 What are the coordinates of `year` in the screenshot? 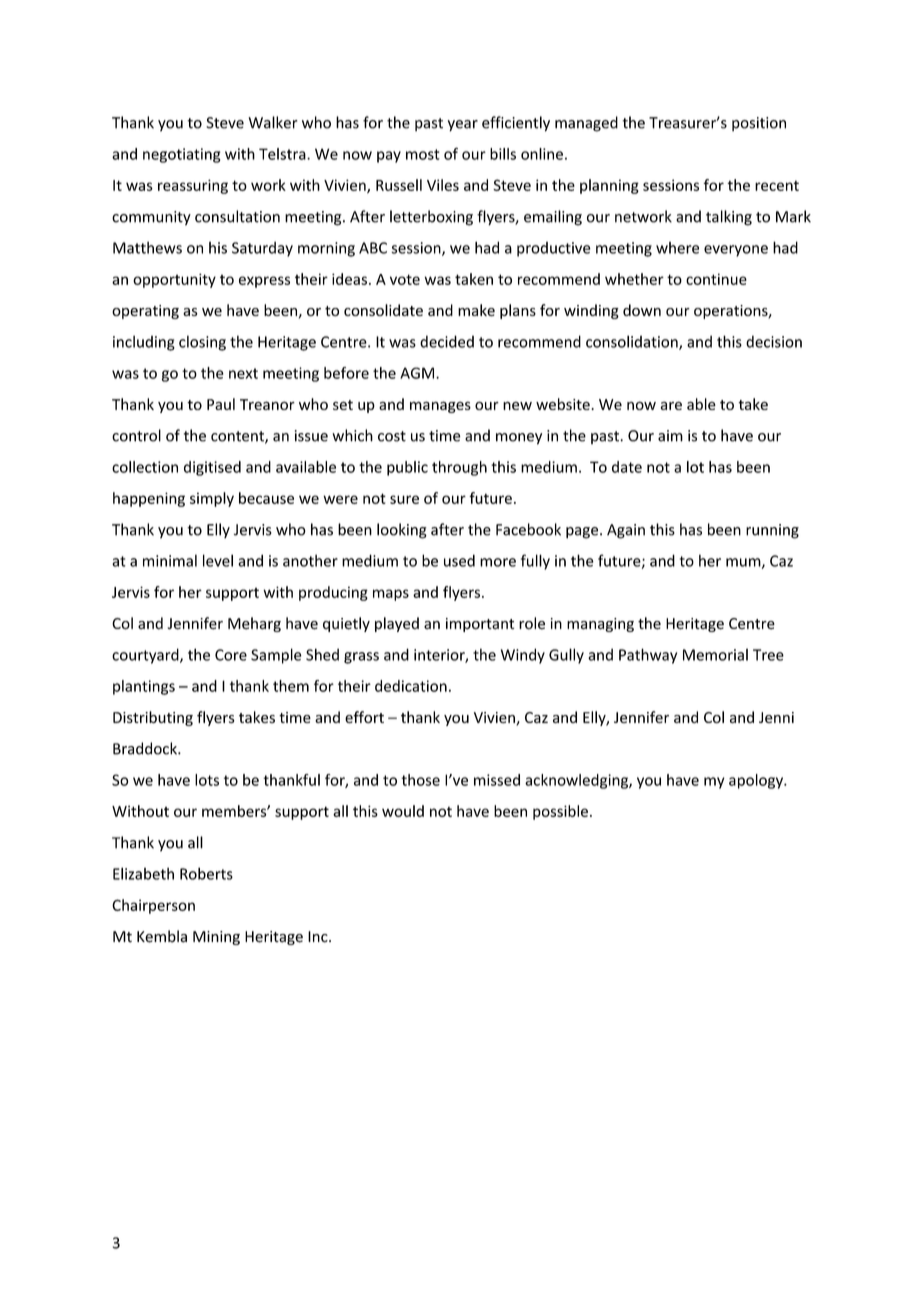 It's located at (463, 126).
